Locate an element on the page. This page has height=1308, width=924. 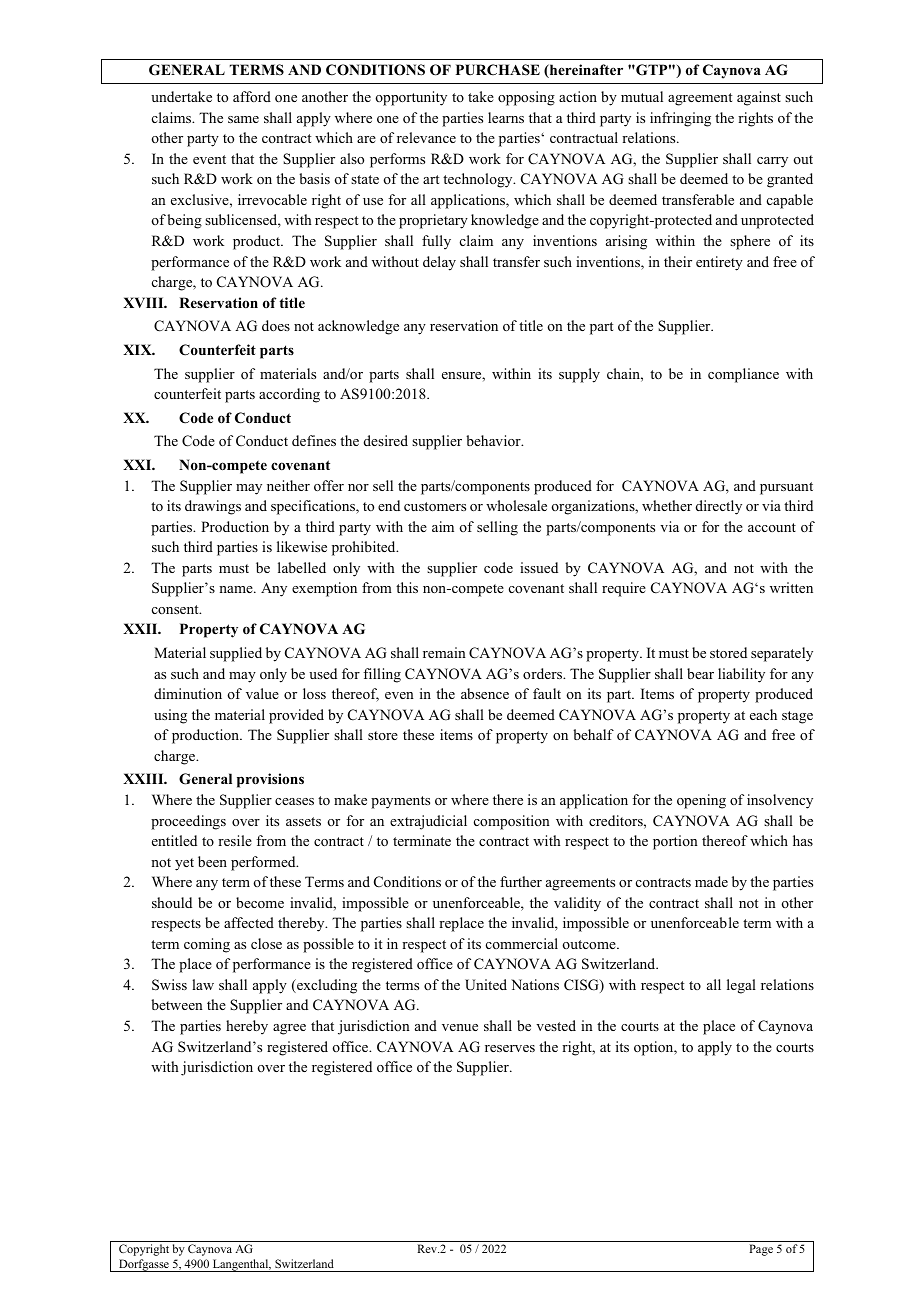
according is located at coordinates (289, 395).
